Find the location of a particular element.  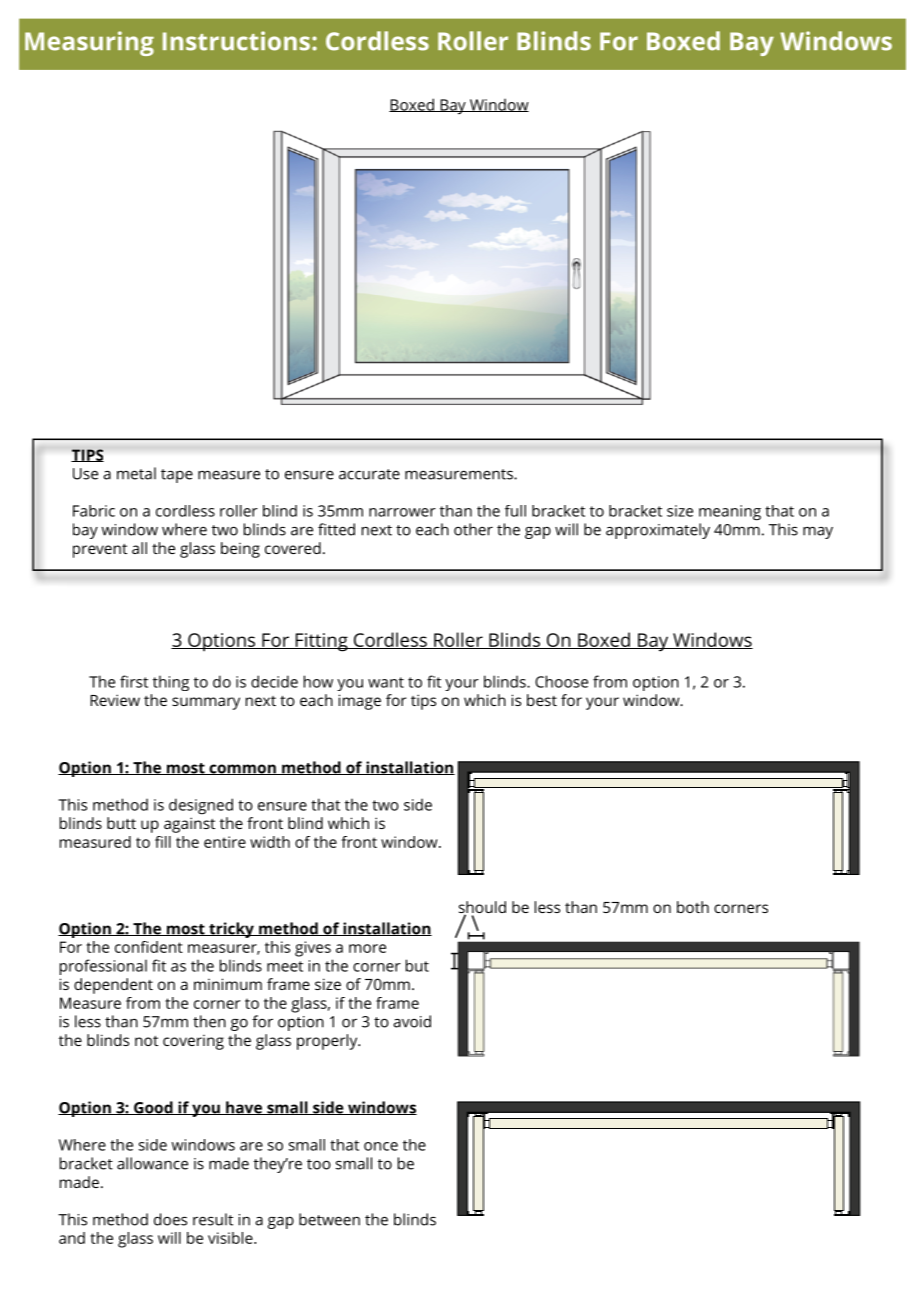

want is located at coordinates (386, 682).
